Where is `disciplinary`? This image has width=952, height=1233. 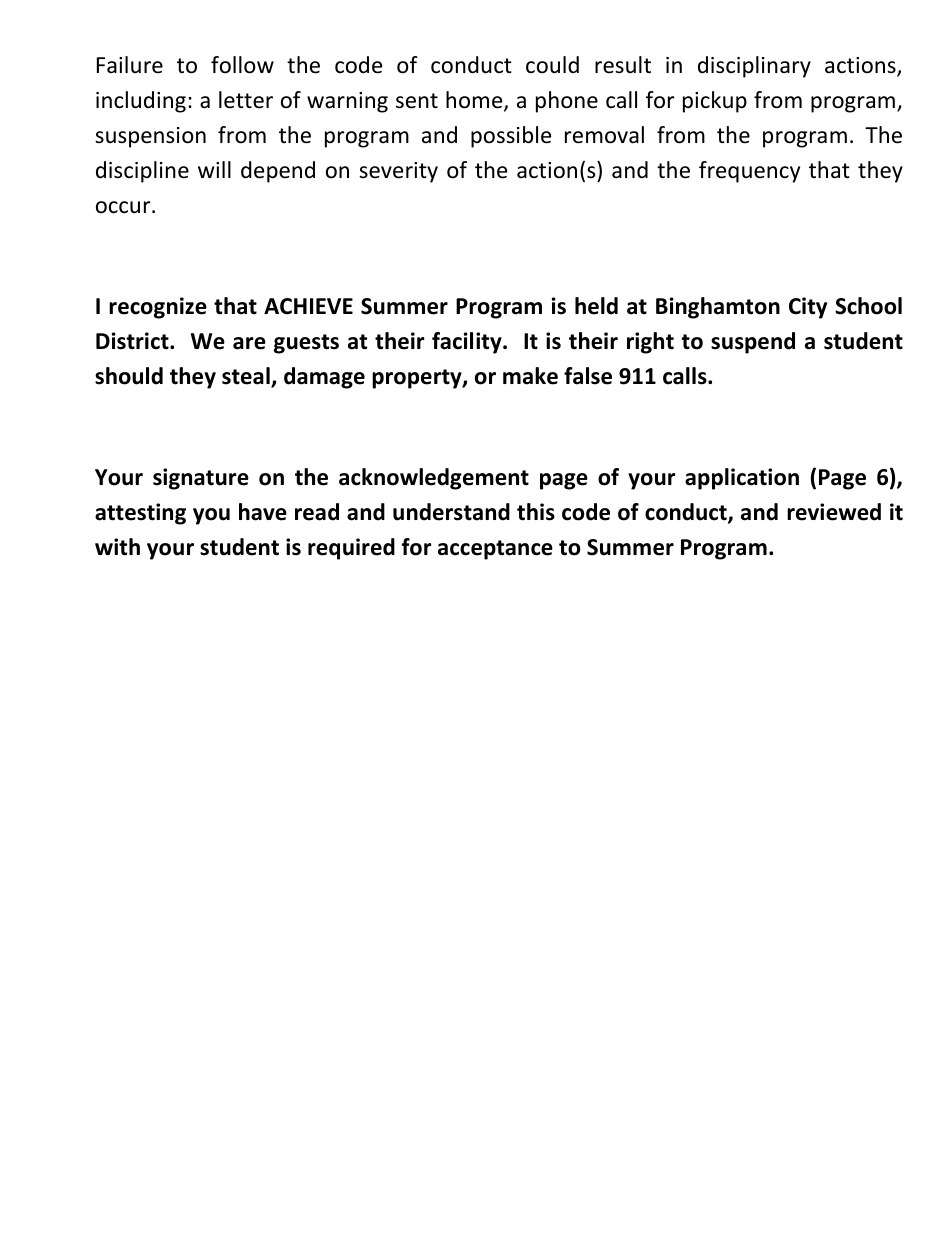
disciplinary is located at coordinates (754, 67).
